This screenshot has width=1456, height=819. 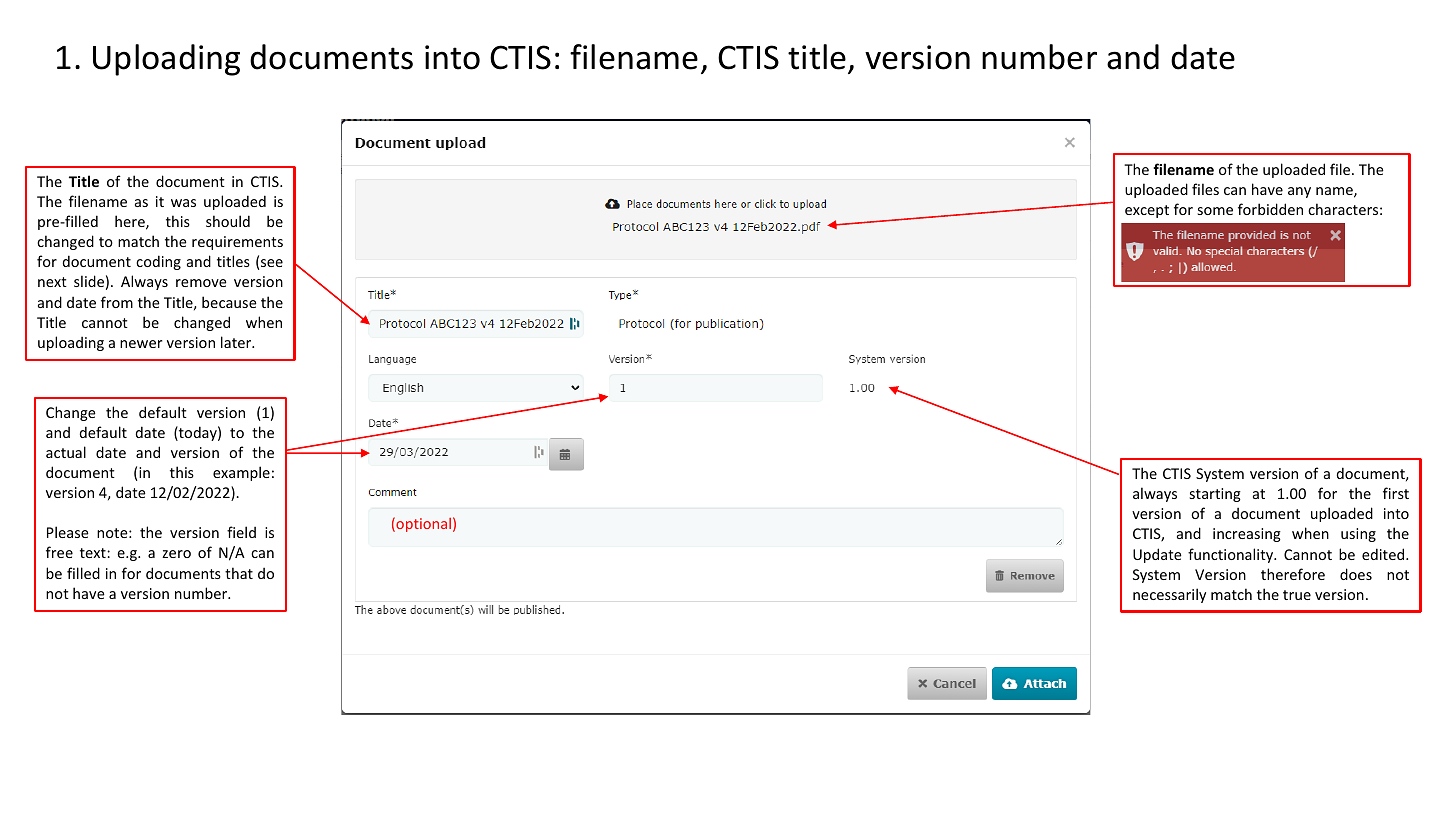 What do you see at coordinates (1169, 595) in the screenshot?
I see `necessarily` at bounding box center [1169, 595].
